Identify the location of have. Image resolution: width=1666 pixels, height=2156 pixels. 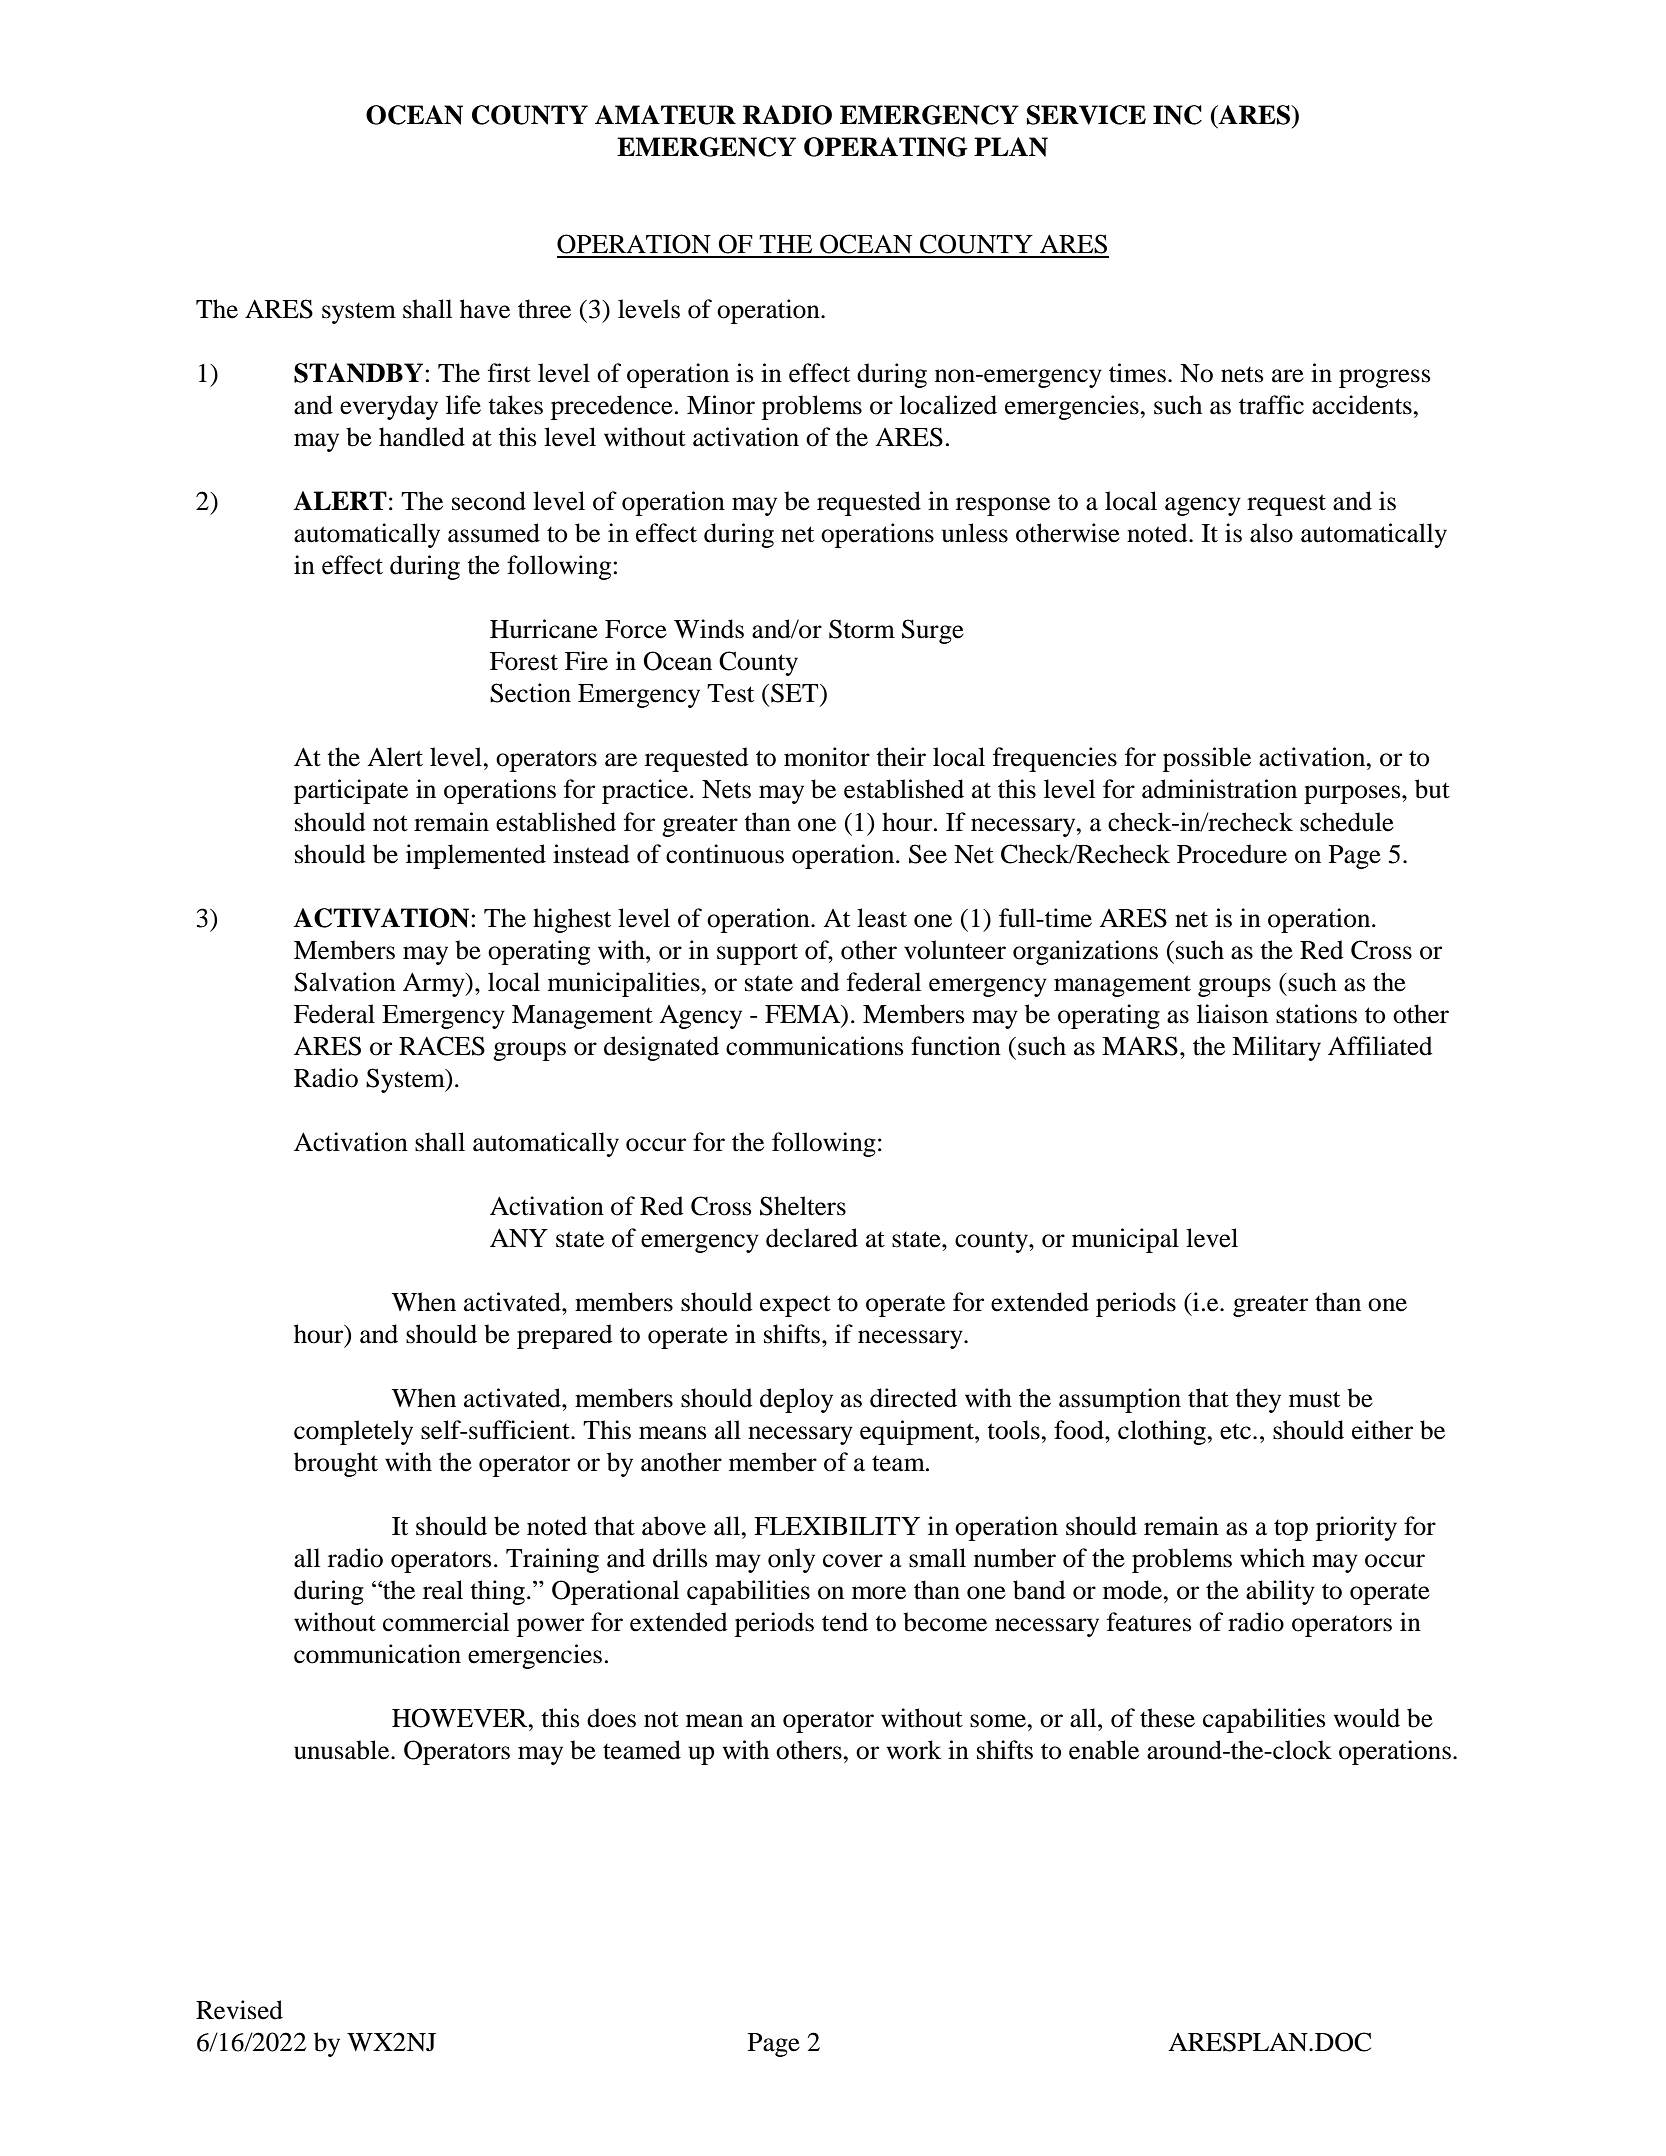
(485, 309).
